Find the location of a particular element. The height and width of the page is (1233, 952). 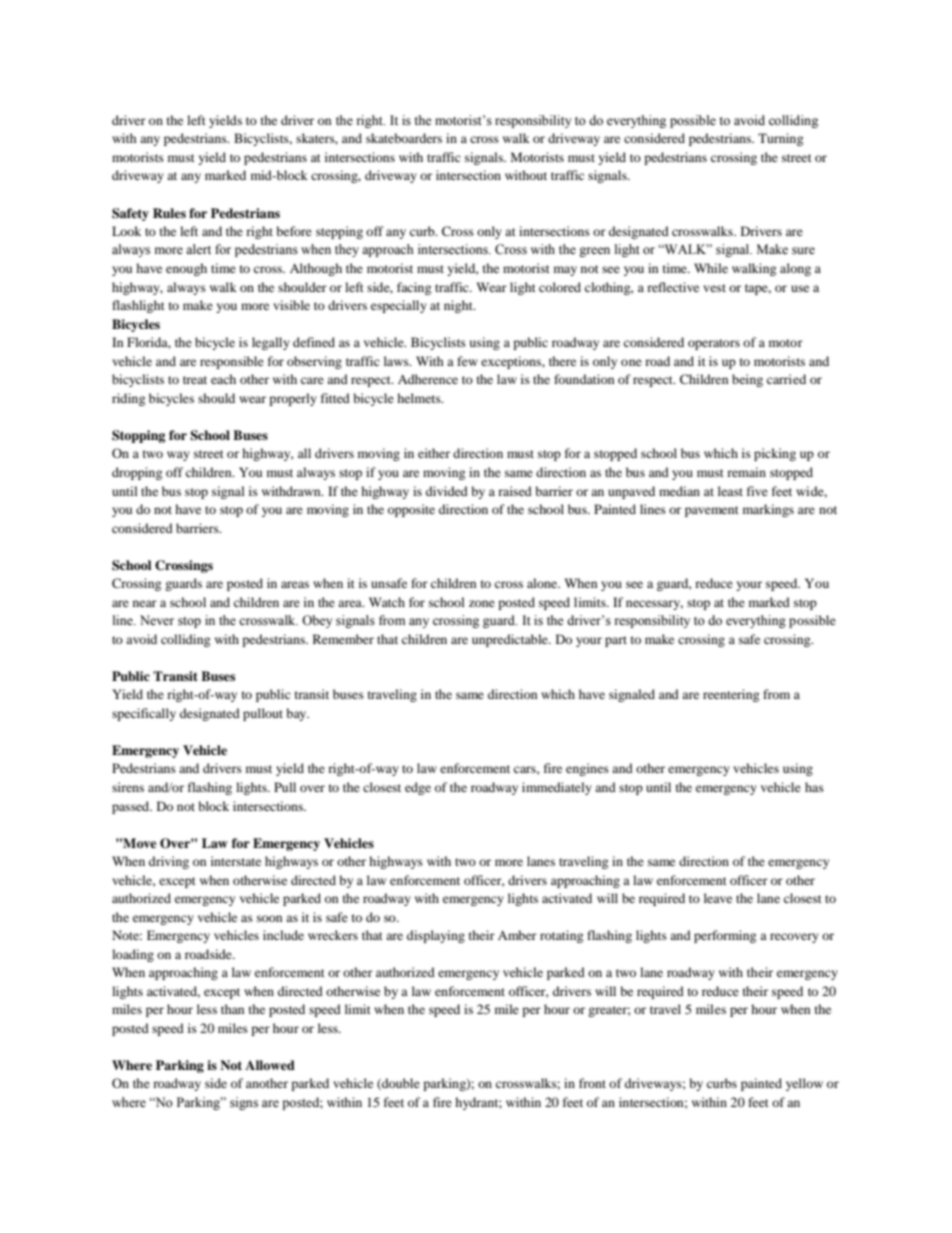

zone is located at coordinates (482, 603).
